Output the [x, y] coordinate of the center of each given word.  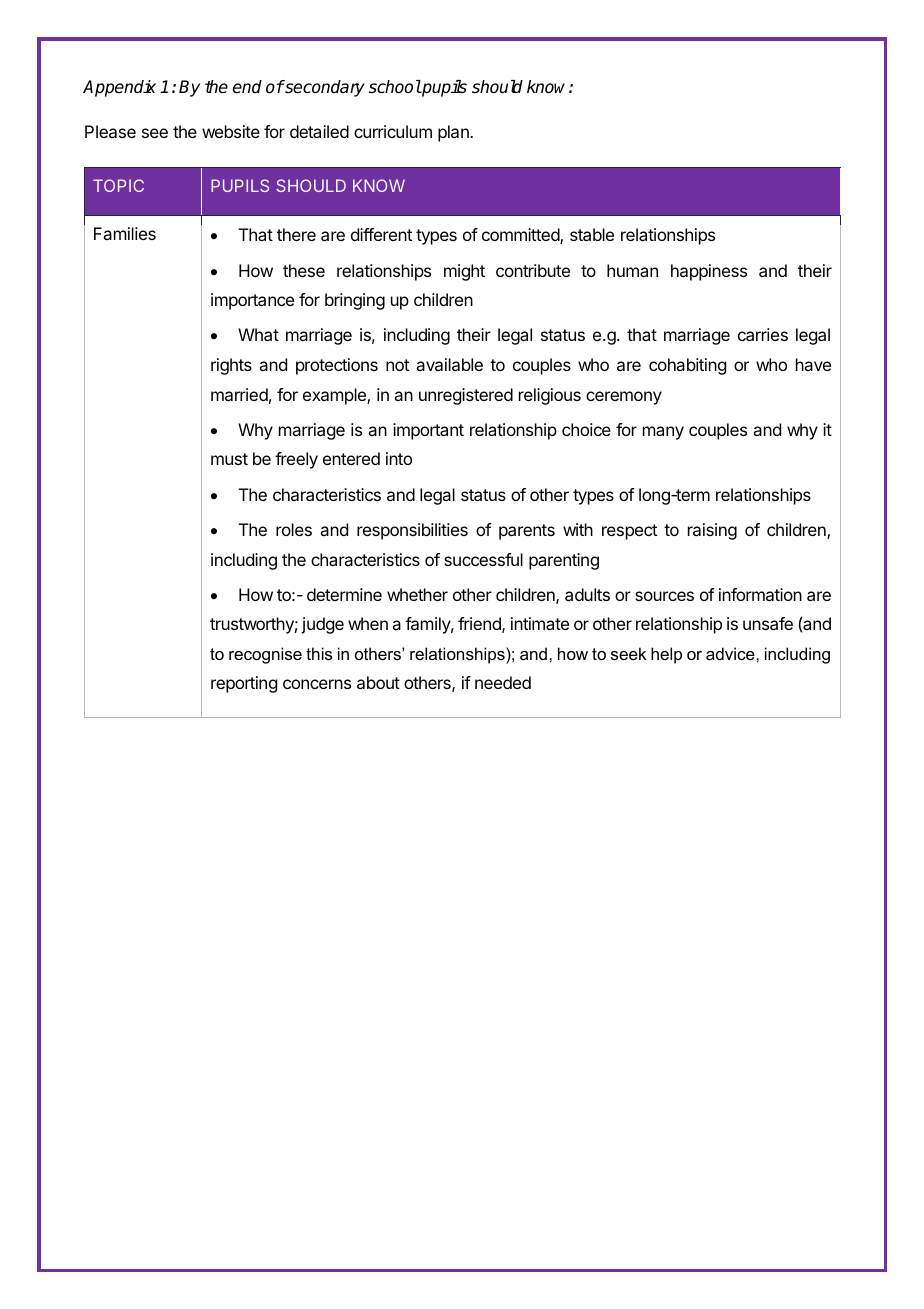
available [449, 364]
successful [483, 559]
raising [712, 531]
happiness [709, 272]
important [428, 431]
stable [592, 234]
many [663, 433]
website [231, 131]
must [229, 459]
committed [521, 236]
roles [294, 529]
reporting [244, 684]
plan [454, 133]
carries [763, 334]
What [258, 334]
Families [125, 233]
